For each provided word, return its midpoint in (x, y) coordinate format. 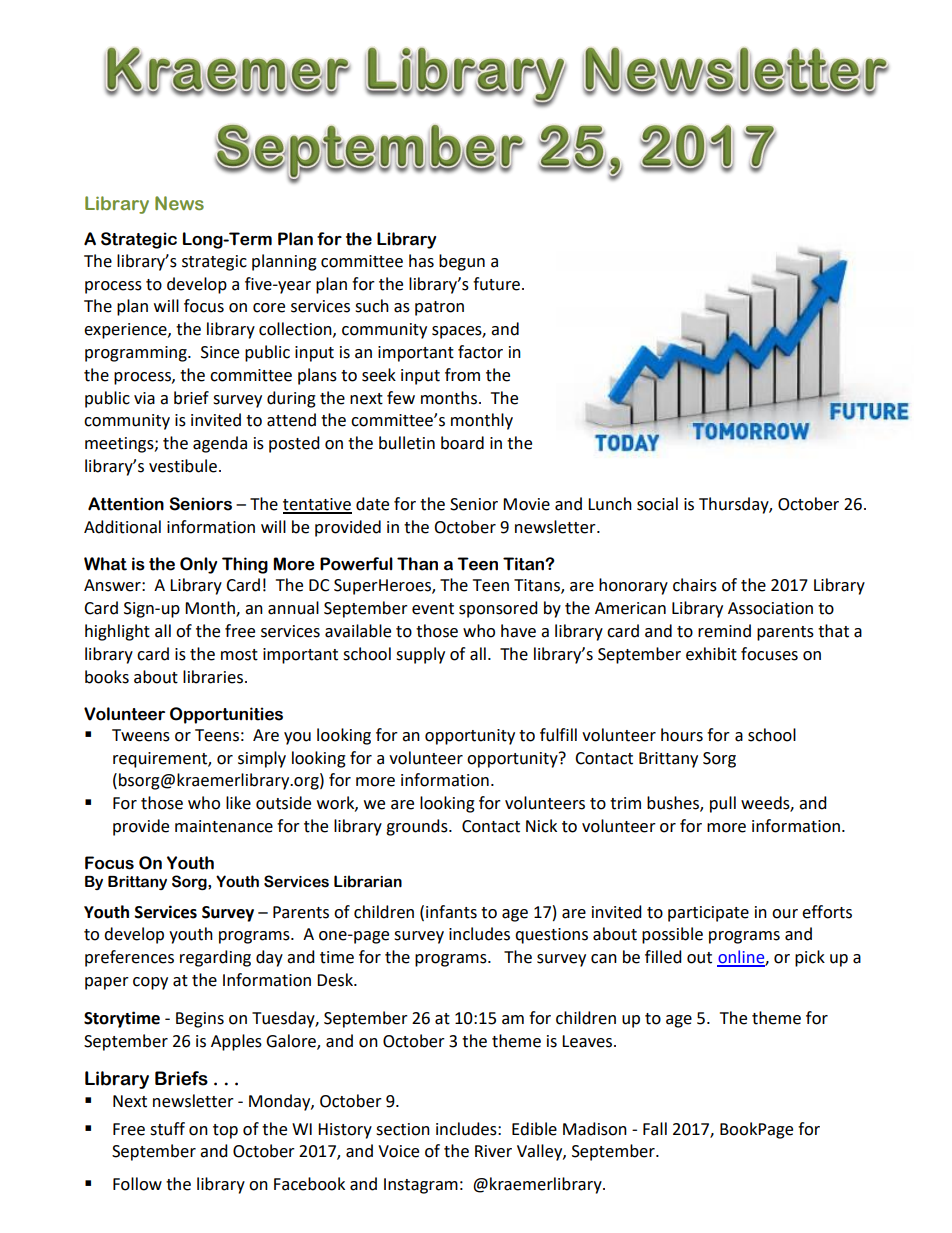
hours (682, 735)
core (269, 308)
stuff (167, 1129)
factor (480, 352)
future (496, 284)
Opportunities (226, 715)
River (493, 1151)
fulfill (558, 735)
